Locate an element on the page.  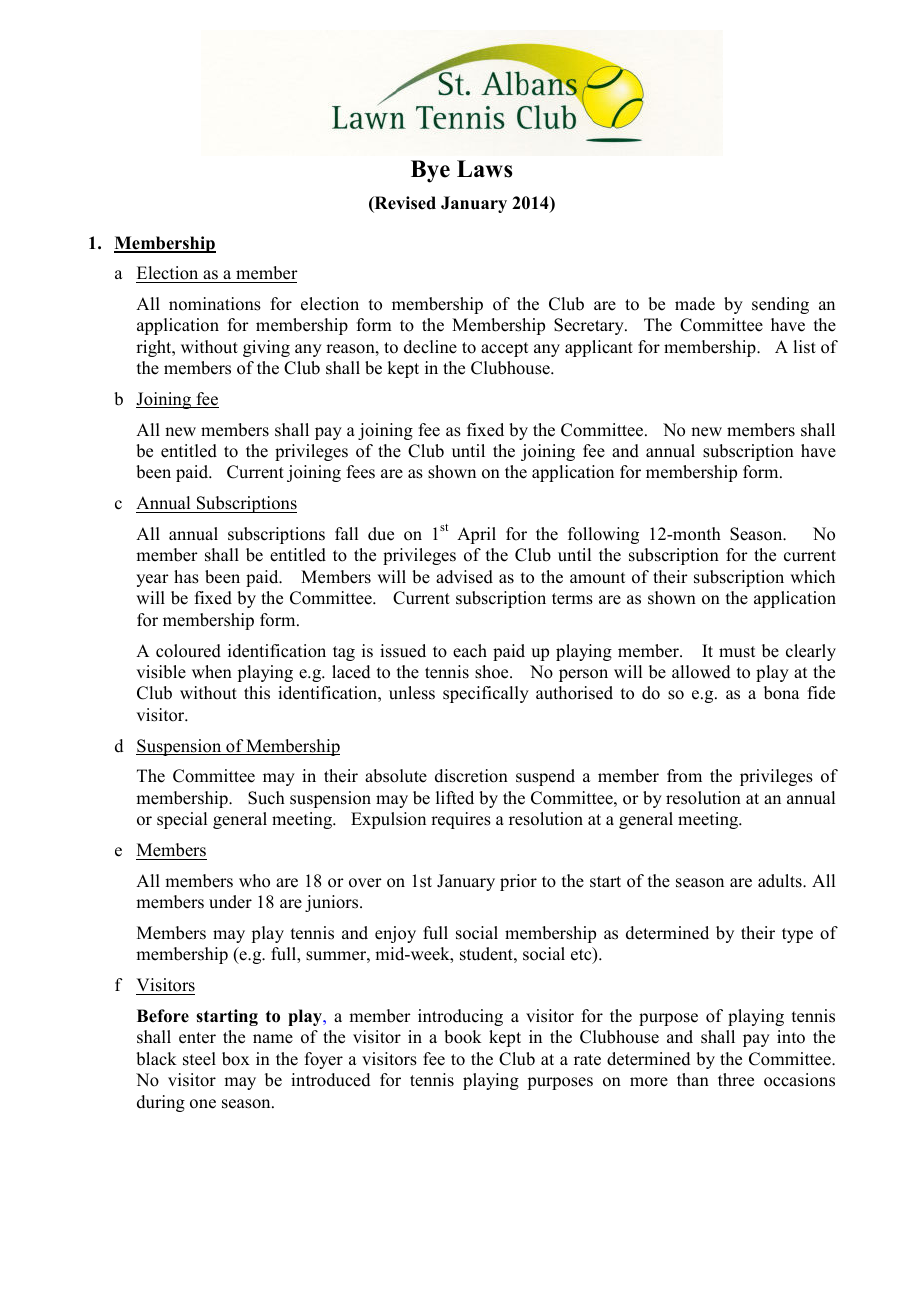
three is located at coordinates (736, 1080).
